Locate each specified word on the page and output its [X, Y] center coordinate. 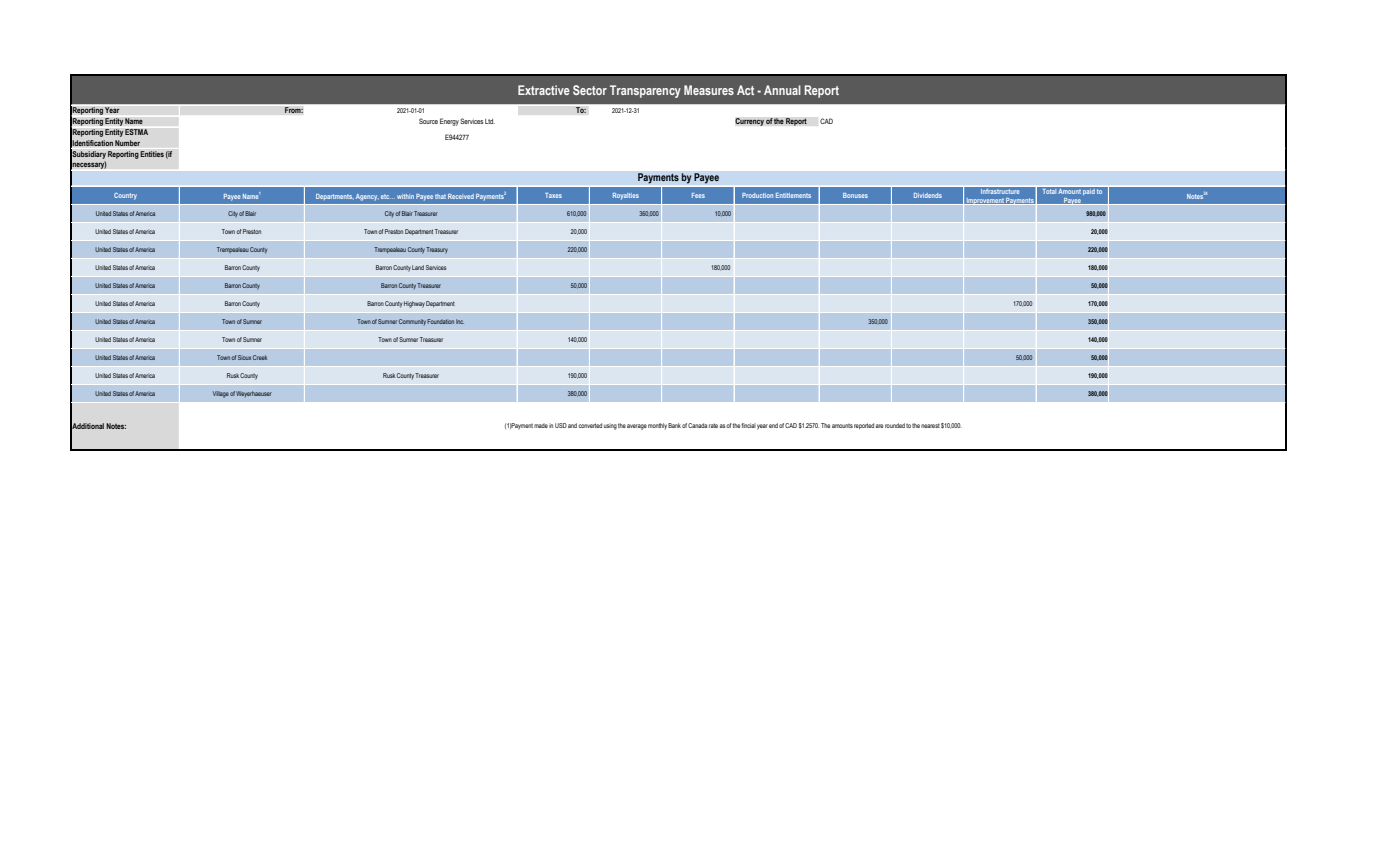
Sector [590, 90]
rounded [895, 425]
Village [221, 394]
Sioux [244, 357]
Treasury [437, 250]
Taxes [553, 195]
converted [590, 425]
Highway [414, 304]
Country [125, 196]
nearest [930, 425]
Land [418, 267]
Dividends [928, 195]
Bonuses [855, 195]
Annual [782, 90]
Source [428, 121]
